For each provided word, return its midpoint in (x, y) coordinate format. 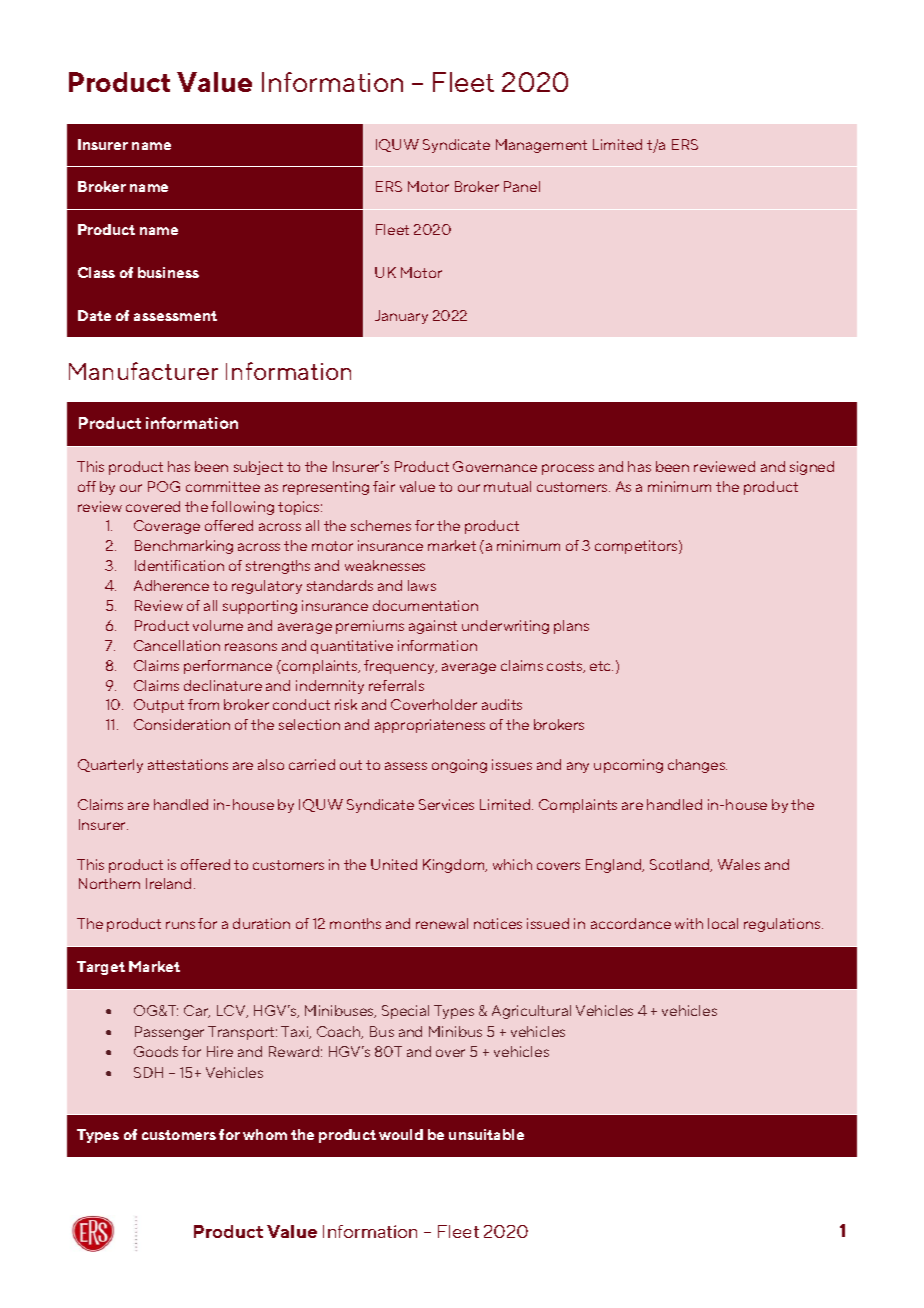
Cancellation (177, 645)
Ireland (168, 883)
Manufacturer (143, 371)
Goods (156, 1051)
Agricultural (531, 1012)
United (394, 864)
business (168, 272)
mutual (507, 486)
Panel (522, 186)
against (433, 627)
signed (812, 468)
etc (601, 666)
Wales (739, 864)
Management (541, 146)
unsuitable (486, 1134)
